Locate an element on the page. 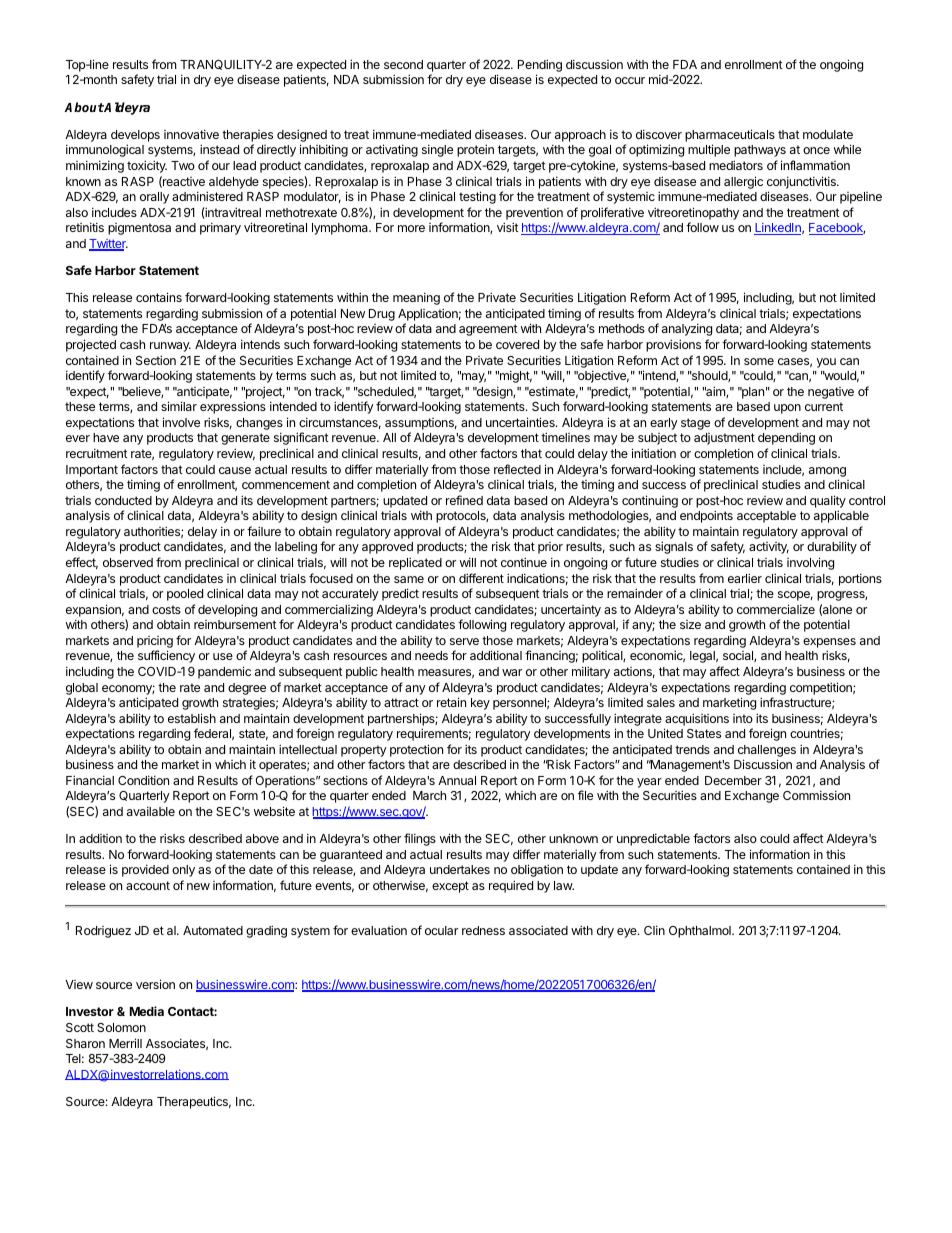  filings is located at coordinates (420, 839).
